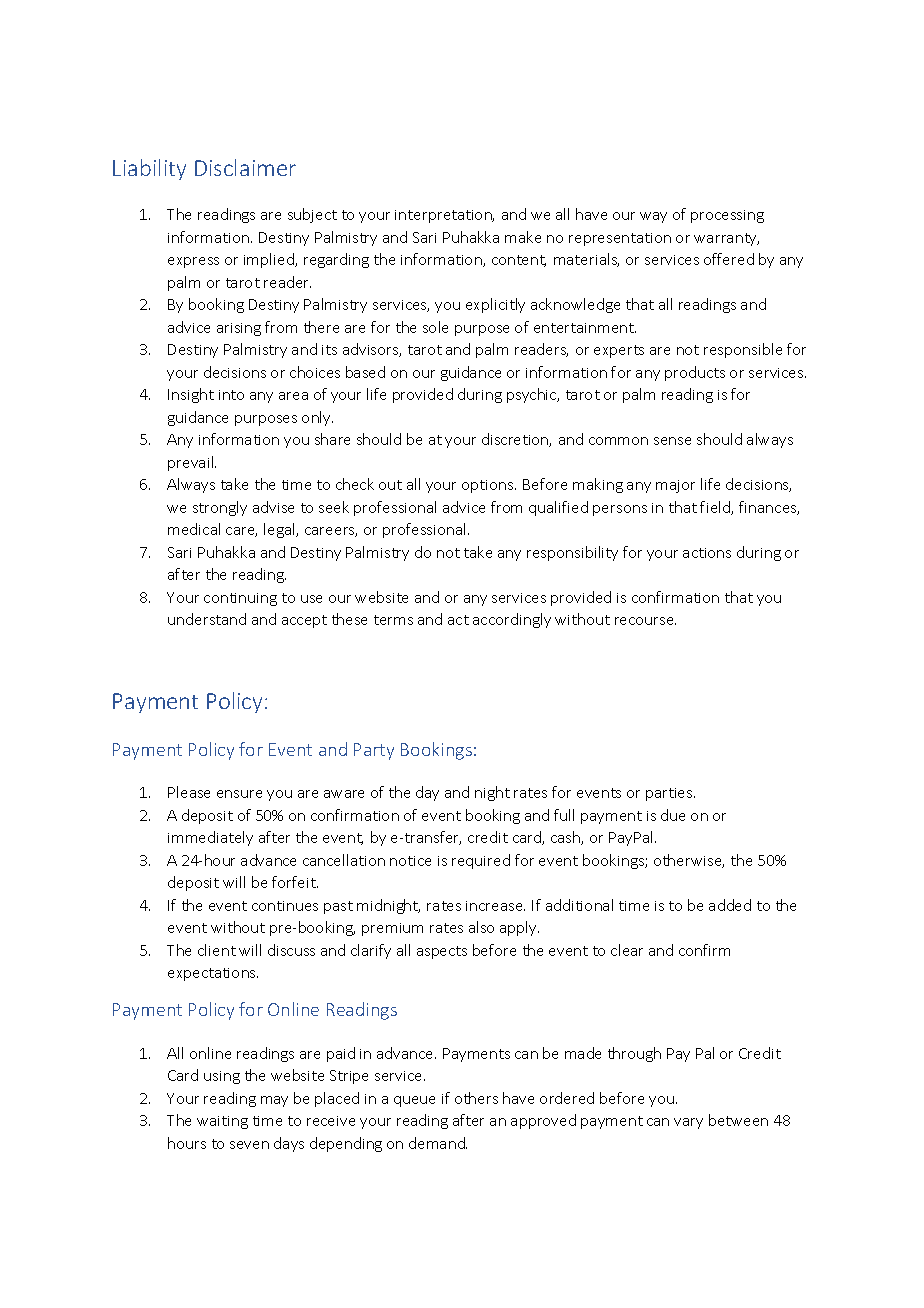 The image size is (924, 1308). What do you see at coordinates (222, 1122) in the screenshot?
I see `waiting` at bounding box center [222, 1122].
